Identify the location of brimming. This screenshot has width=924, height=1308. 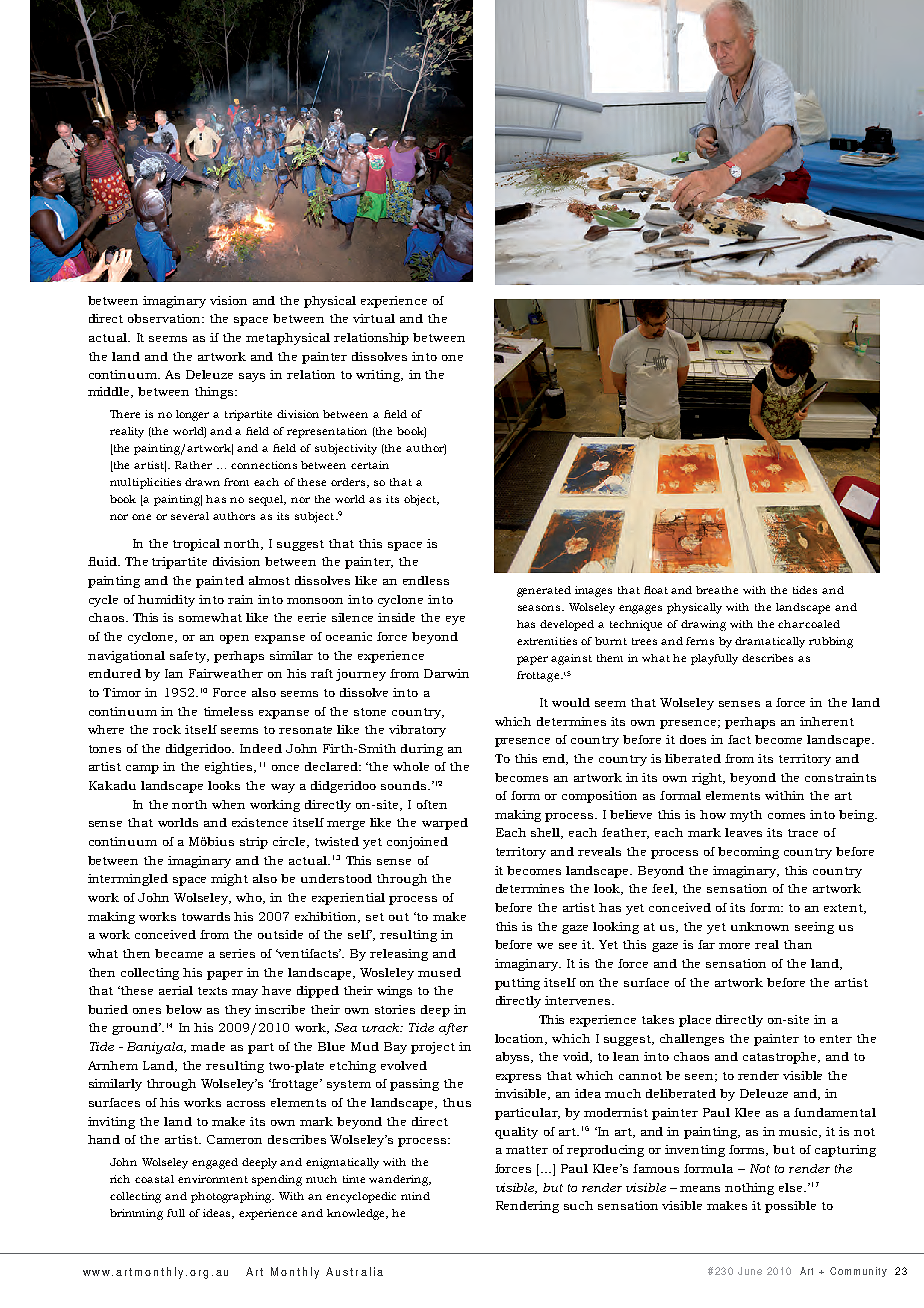
(136, 1214).
